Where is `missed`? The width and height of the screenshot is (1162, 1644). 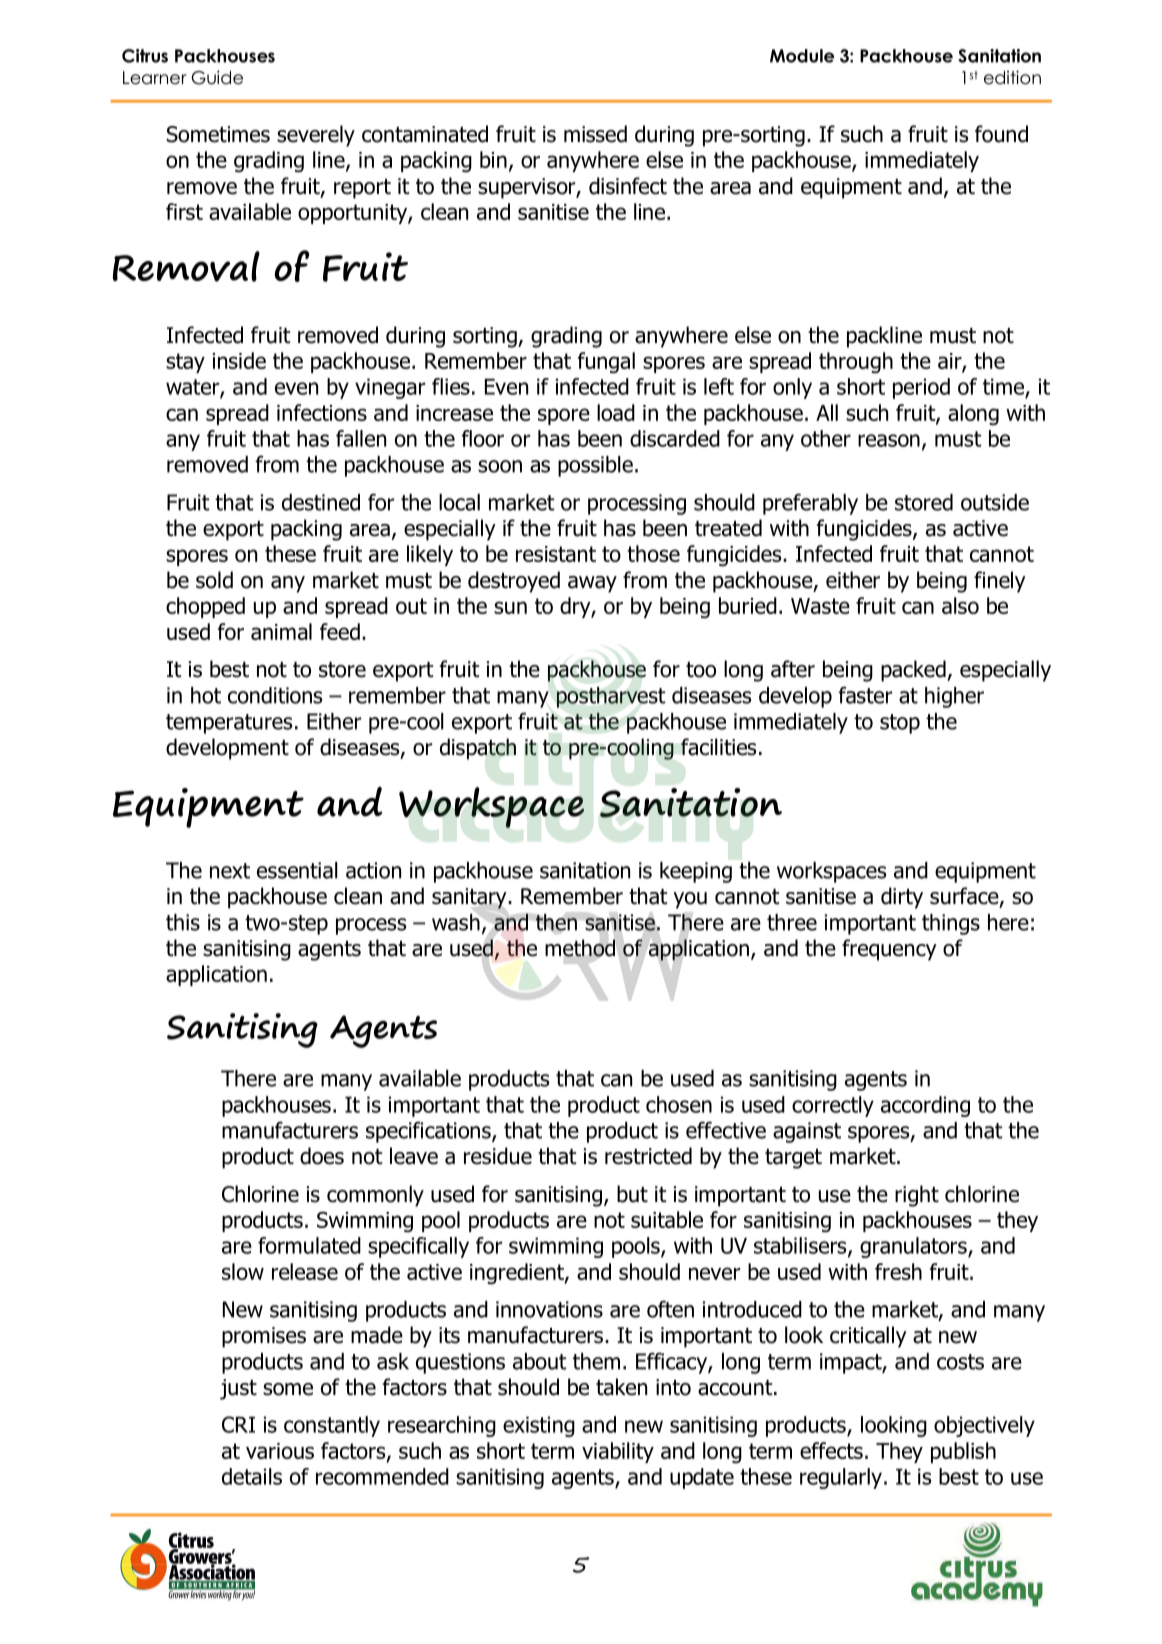 missed is located at coordinates (595, 134).
